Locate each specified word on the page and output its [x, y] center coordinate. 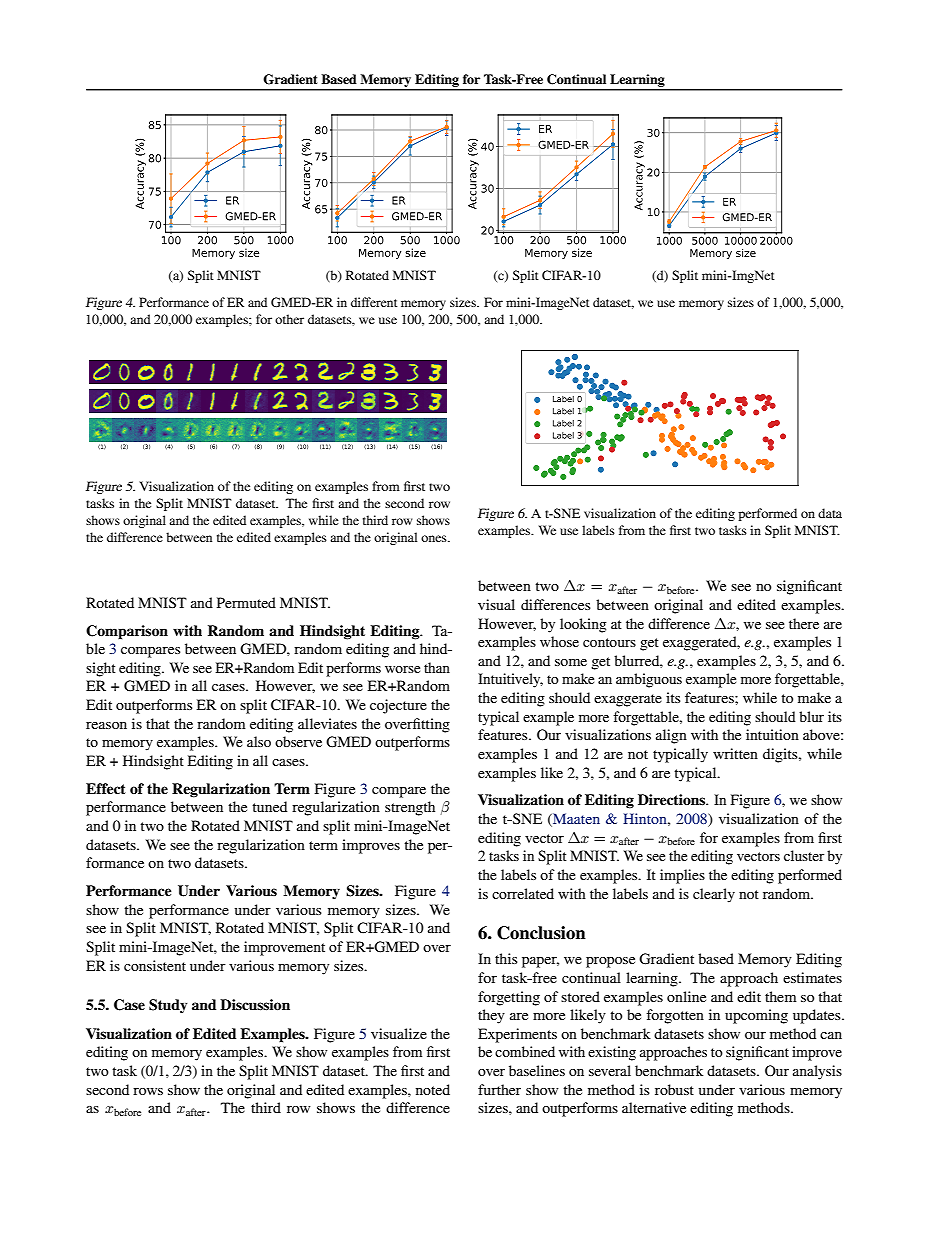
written [735, 753]
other [289, 319]
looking [583, 625]
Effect [106, 789]
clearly [714, 895]
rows [148, 1091]
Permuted [246, 602]
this [506, 958]
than [437, 667]
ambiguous [649, 680]
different [374, 302]
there [804, 623]
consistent [155, 965]
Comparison [127, 632]
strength [410, 808]
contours [609, 642]
